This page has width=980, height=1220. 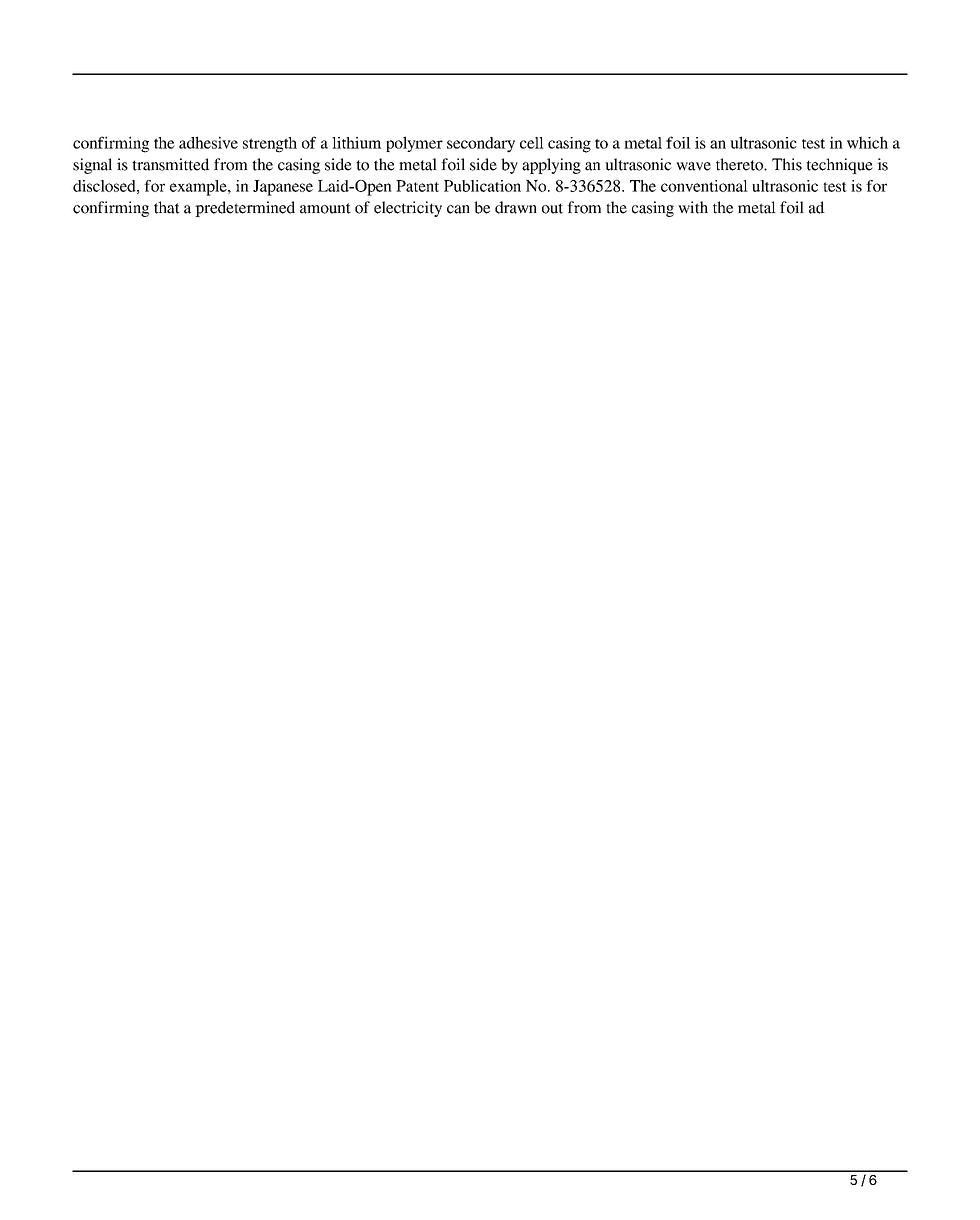 I want to click on conventional, so click(x=704, y=186).
